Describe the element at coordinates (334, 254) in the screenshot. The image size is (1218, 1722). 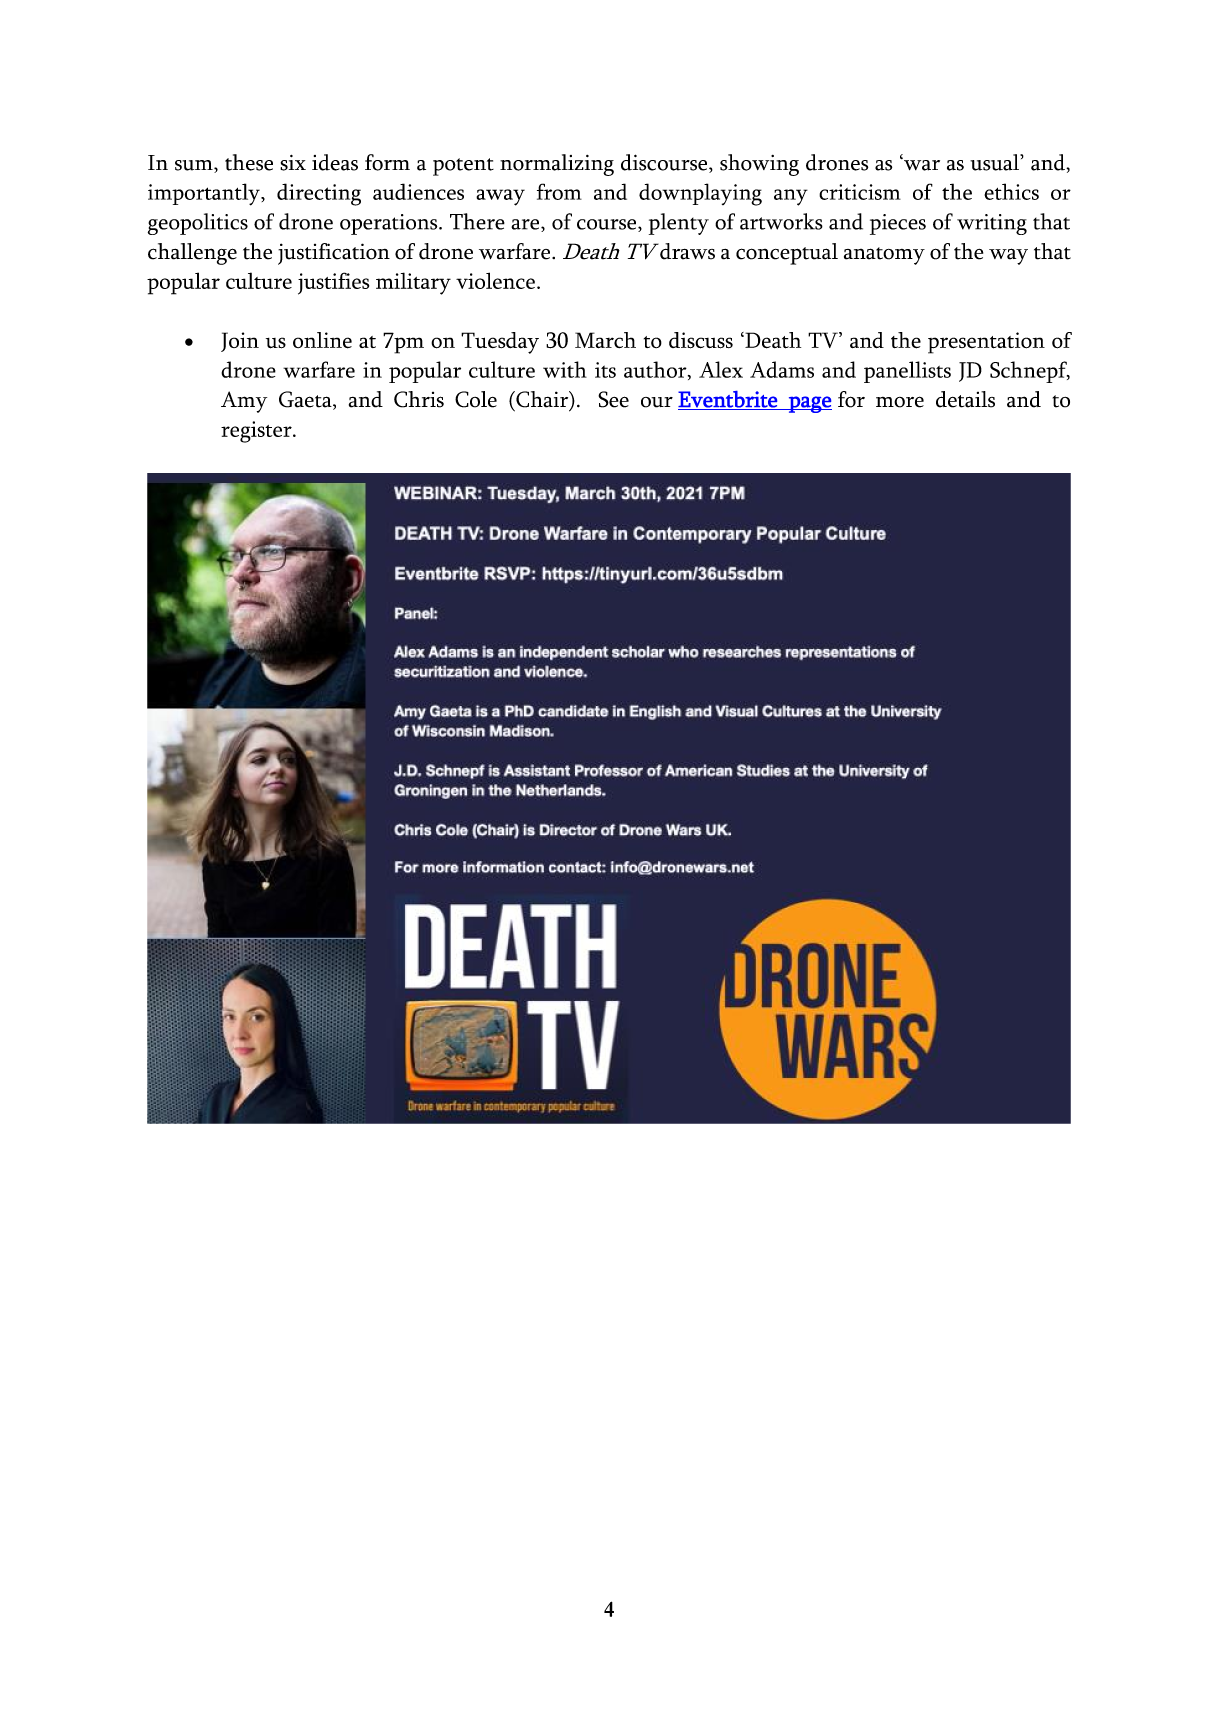
I see `justification` at that location.
